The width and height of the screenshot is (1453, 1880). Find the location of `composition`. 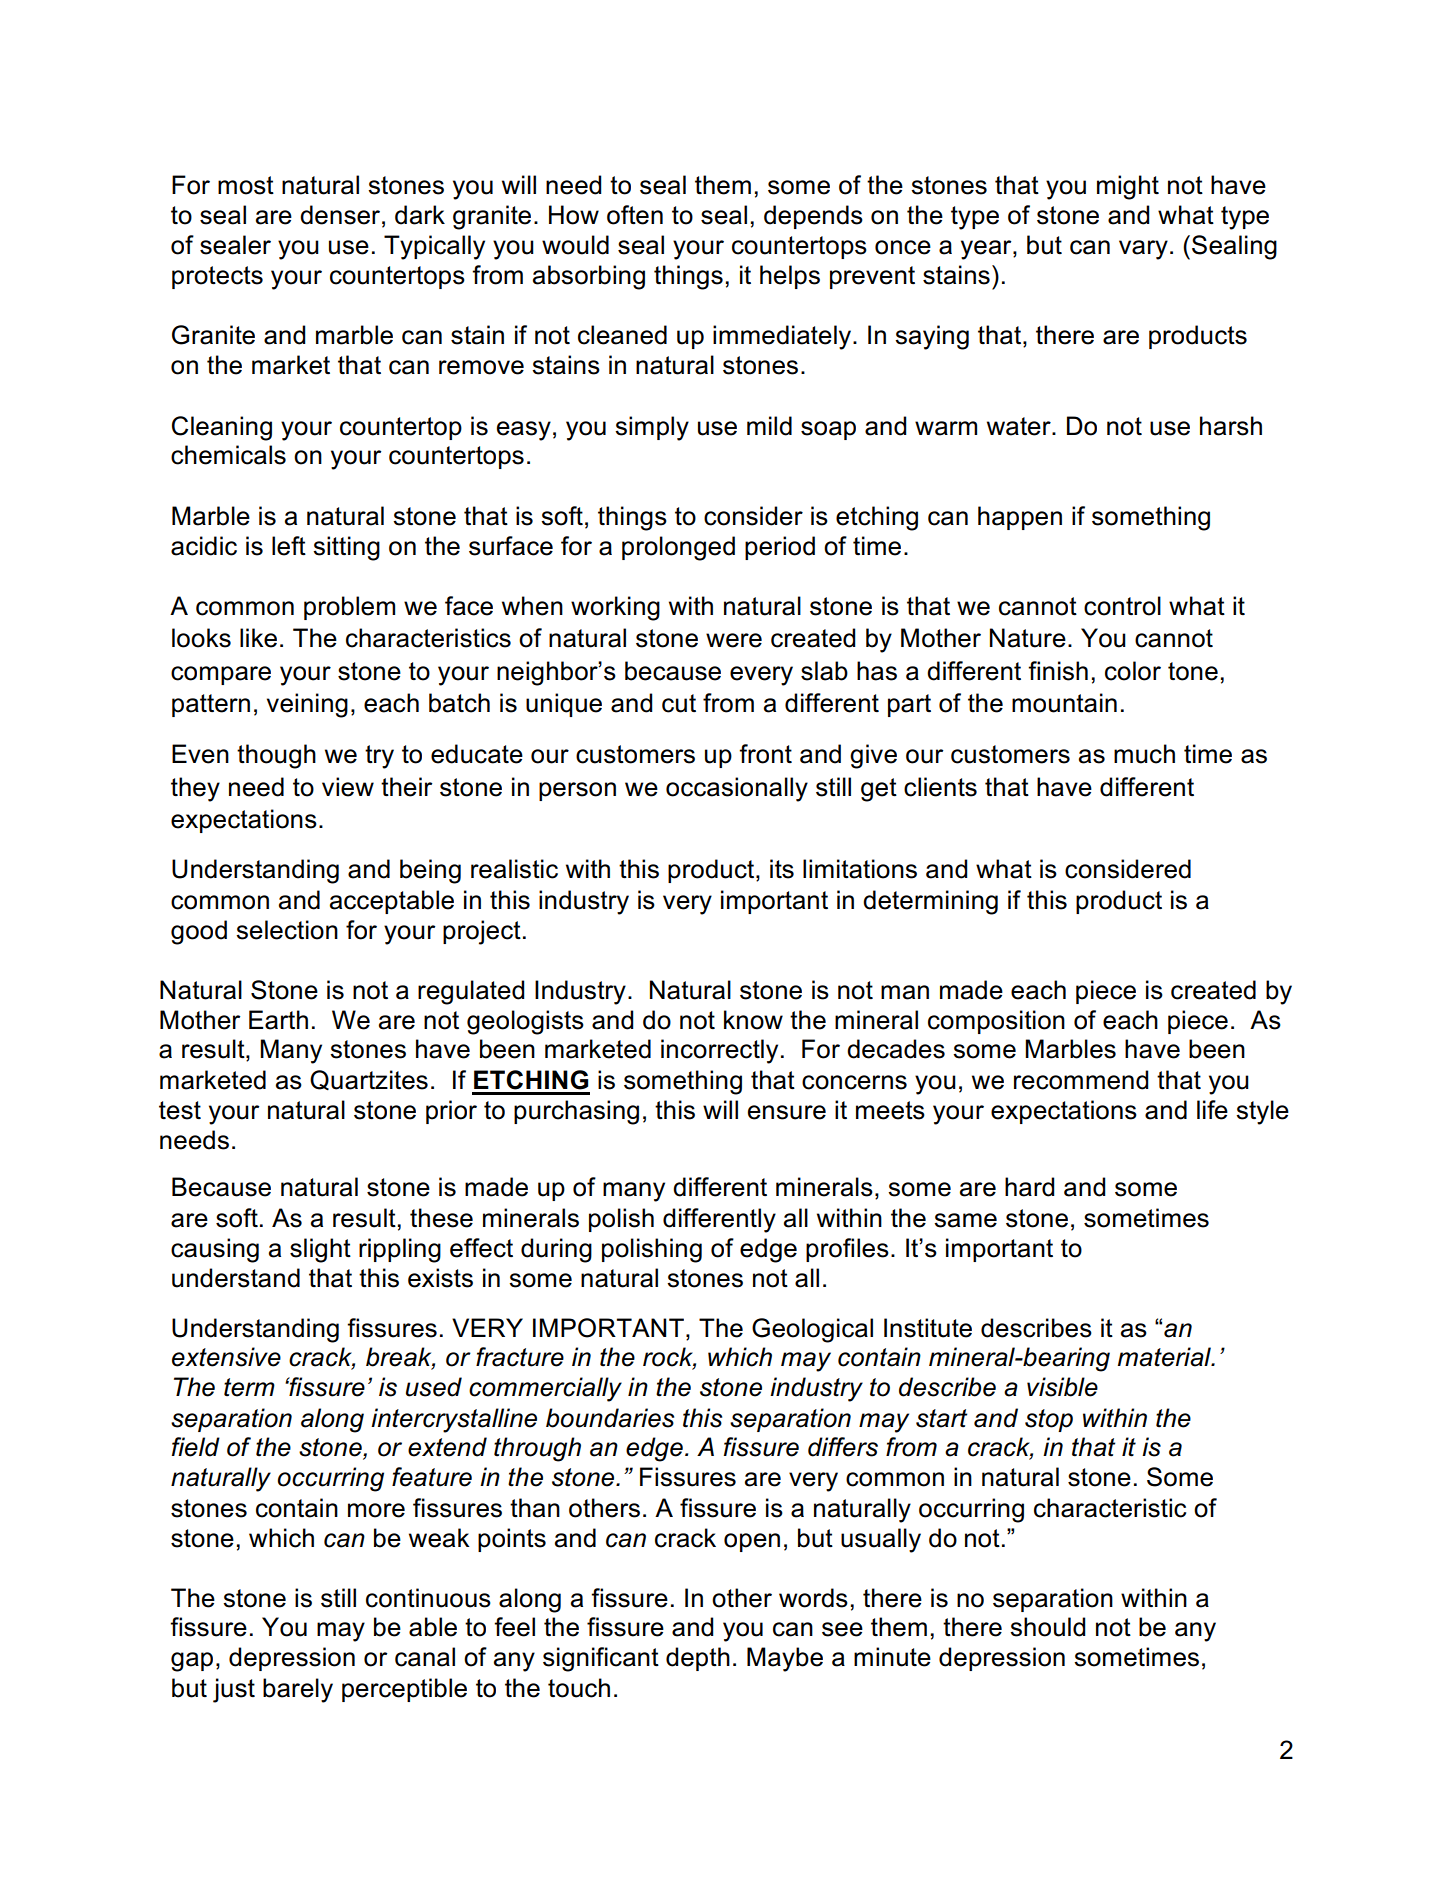

composition is located at coordinates (996, 1022).
